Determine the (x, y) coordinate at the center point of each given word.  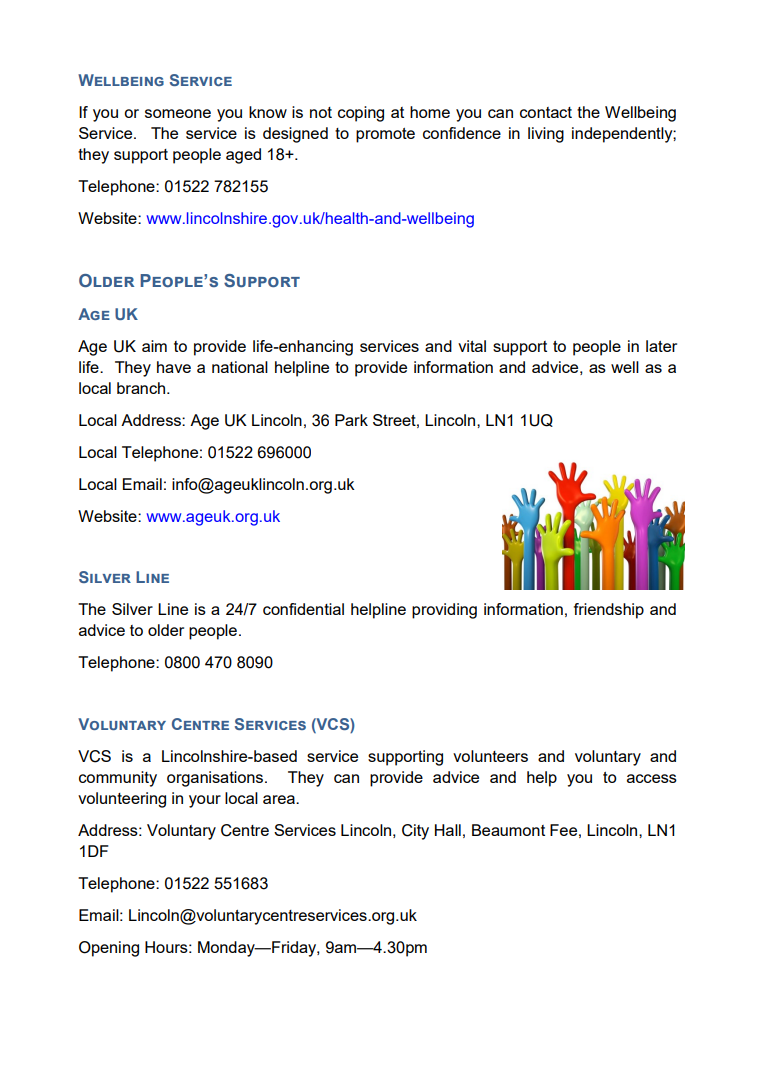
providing (444, 611)
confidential (303, 609)
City (415, 832)
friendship (609, 611)
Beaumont (508, 830)
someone (178, 113)
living (546, 135)
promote (385, 135)
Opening (109, 949)
